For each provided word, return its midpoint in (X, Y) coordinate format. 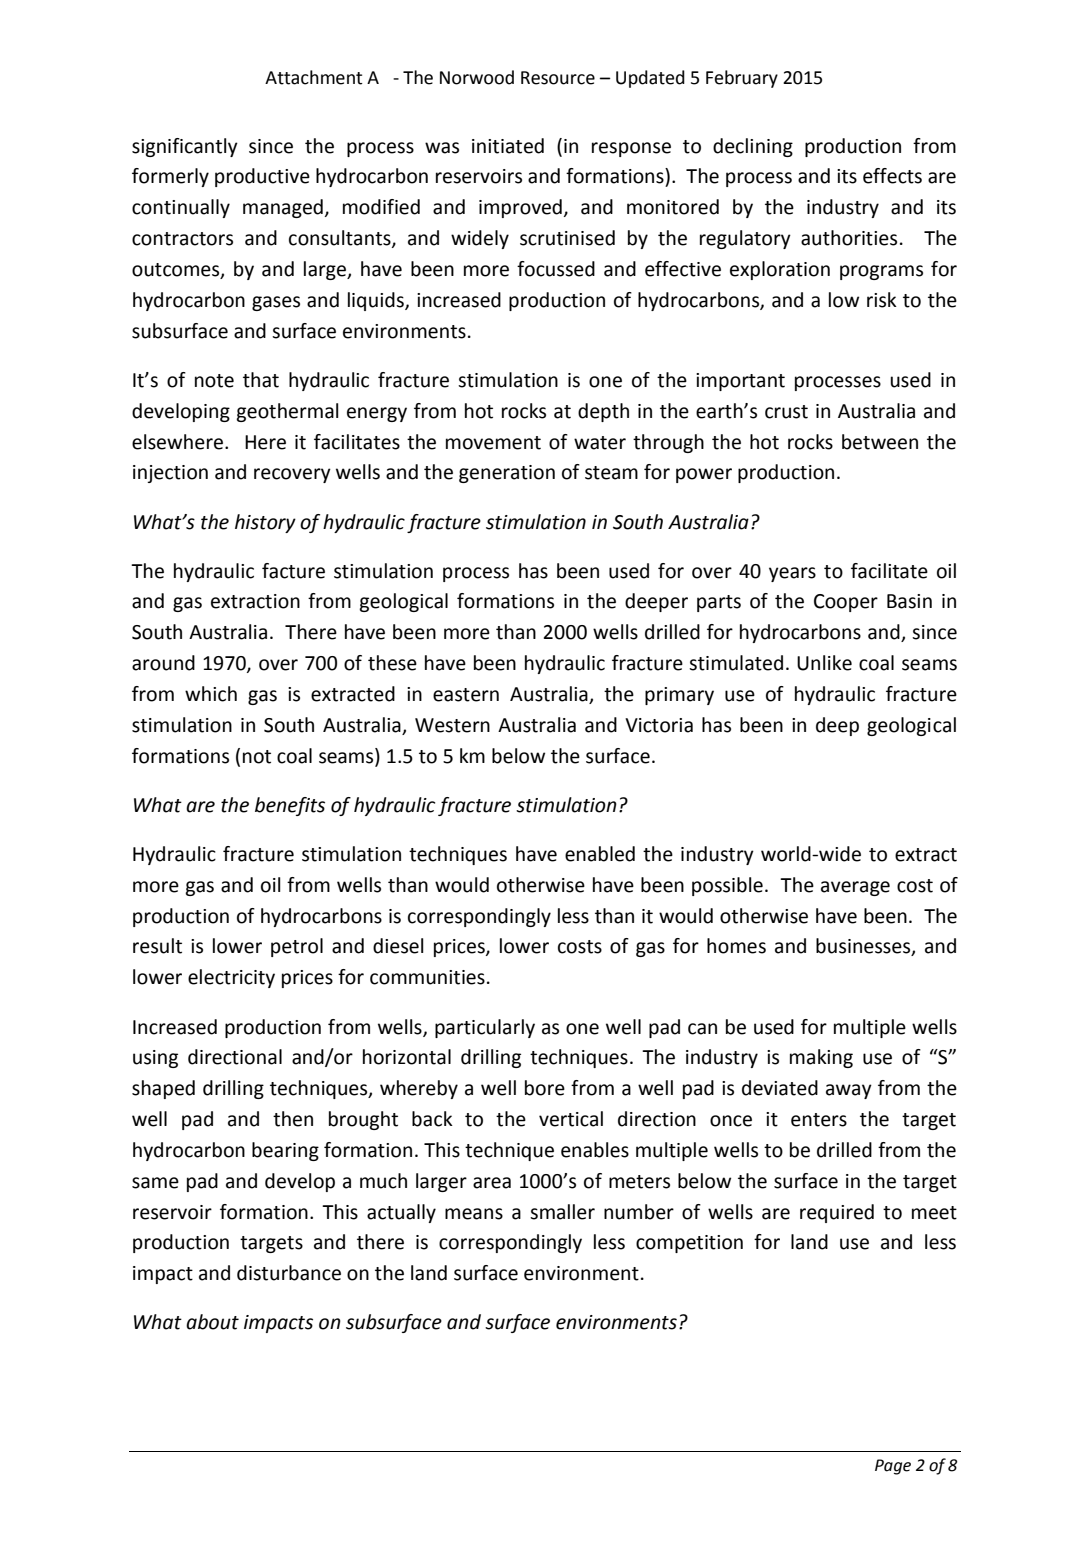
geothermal (287, 412)
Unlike (824, 663)
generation (507, 474)
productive (262, 177)
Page (893, 1467)
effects (892, 176)
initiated (508, 146)
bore (545, 1088)
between (880, 442)
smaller (562, 1212)
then (293, 1119)
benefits (290, 806)
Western (452, 725)
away (849, 1091)
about (212, 1322)
